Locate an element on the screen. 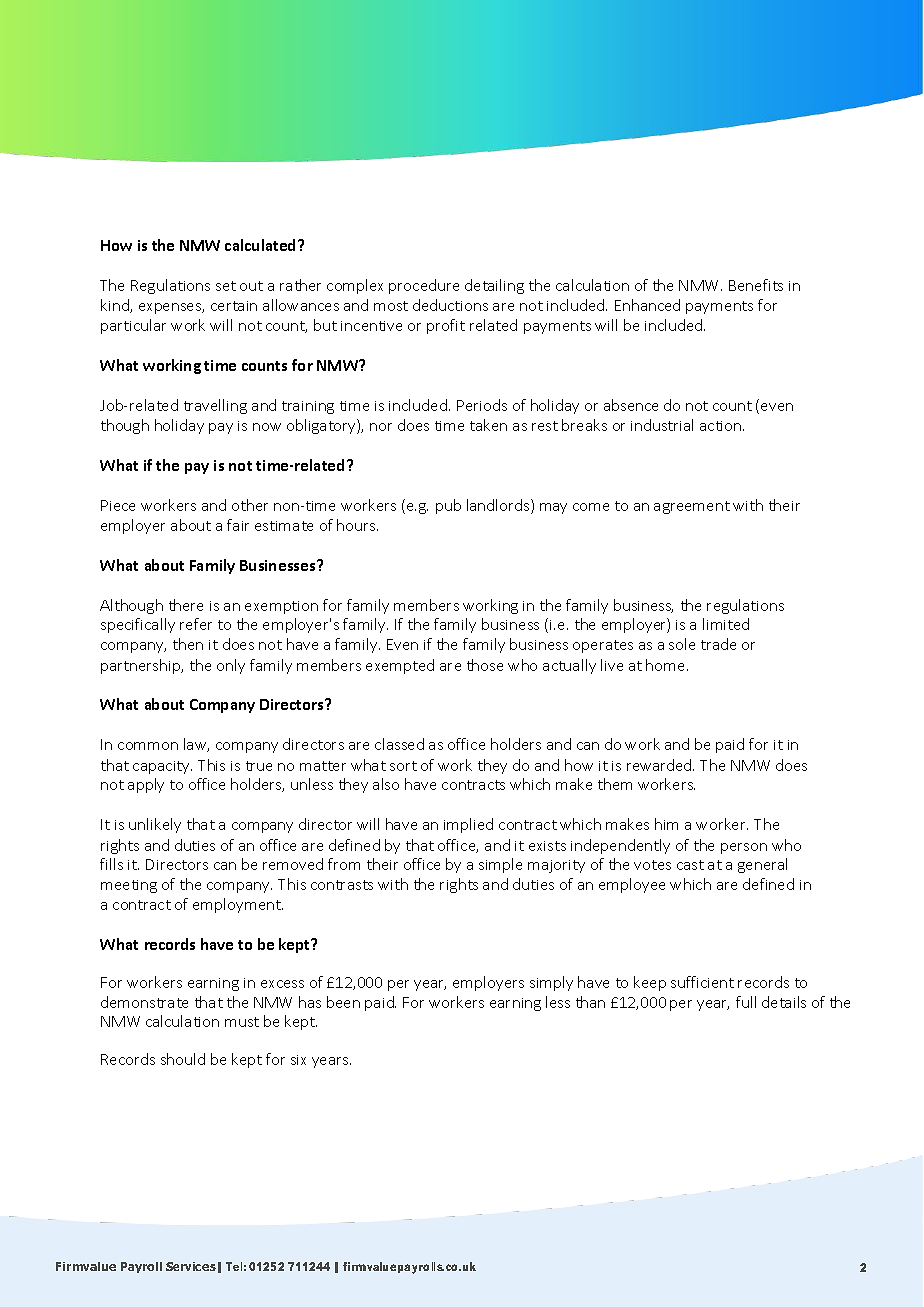 The width and height of the screenshot is (924, 1307). Benefits is located at coordinates (756, 285).
